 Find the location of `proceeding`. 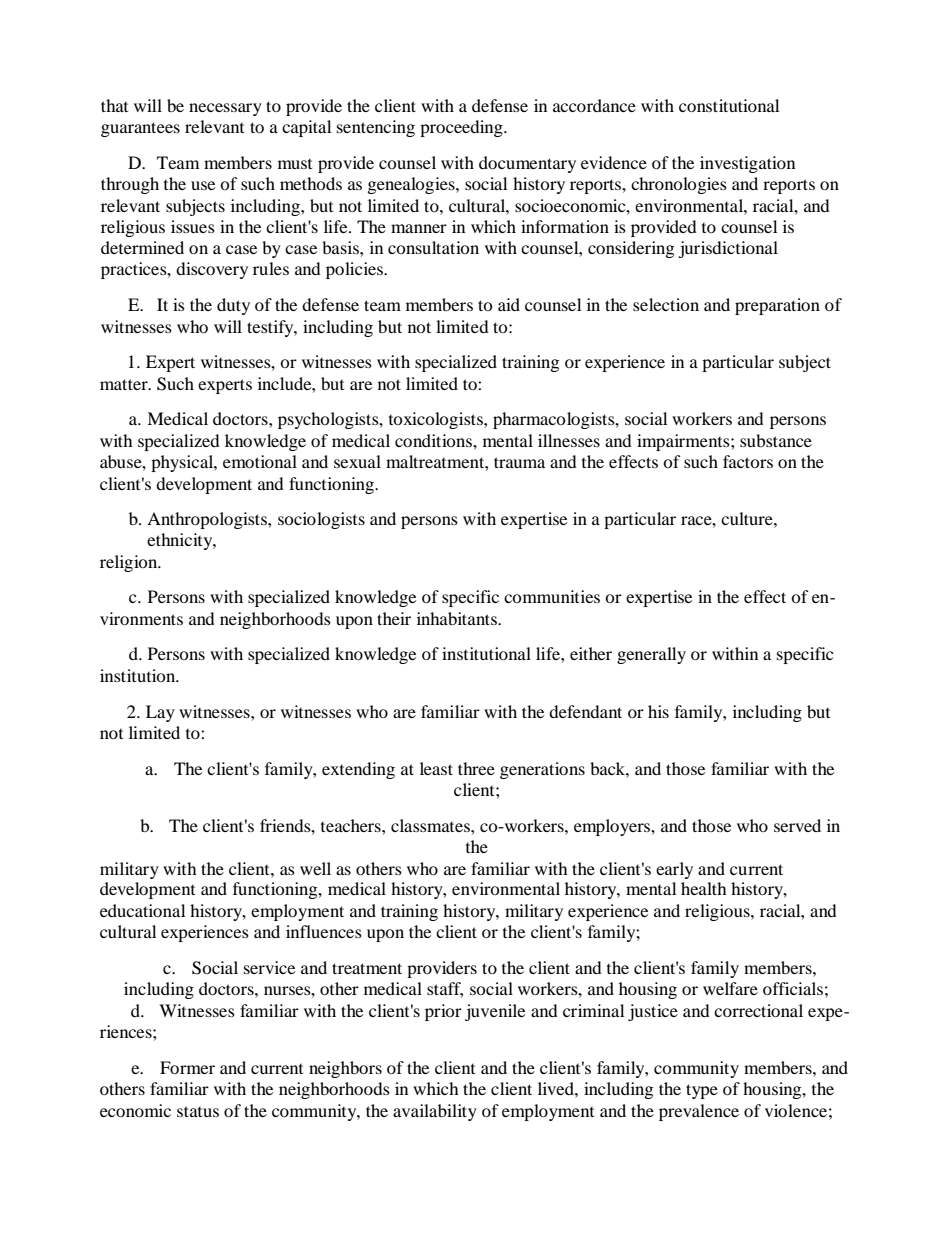

proceeding is located at coordinates (462, 128).
